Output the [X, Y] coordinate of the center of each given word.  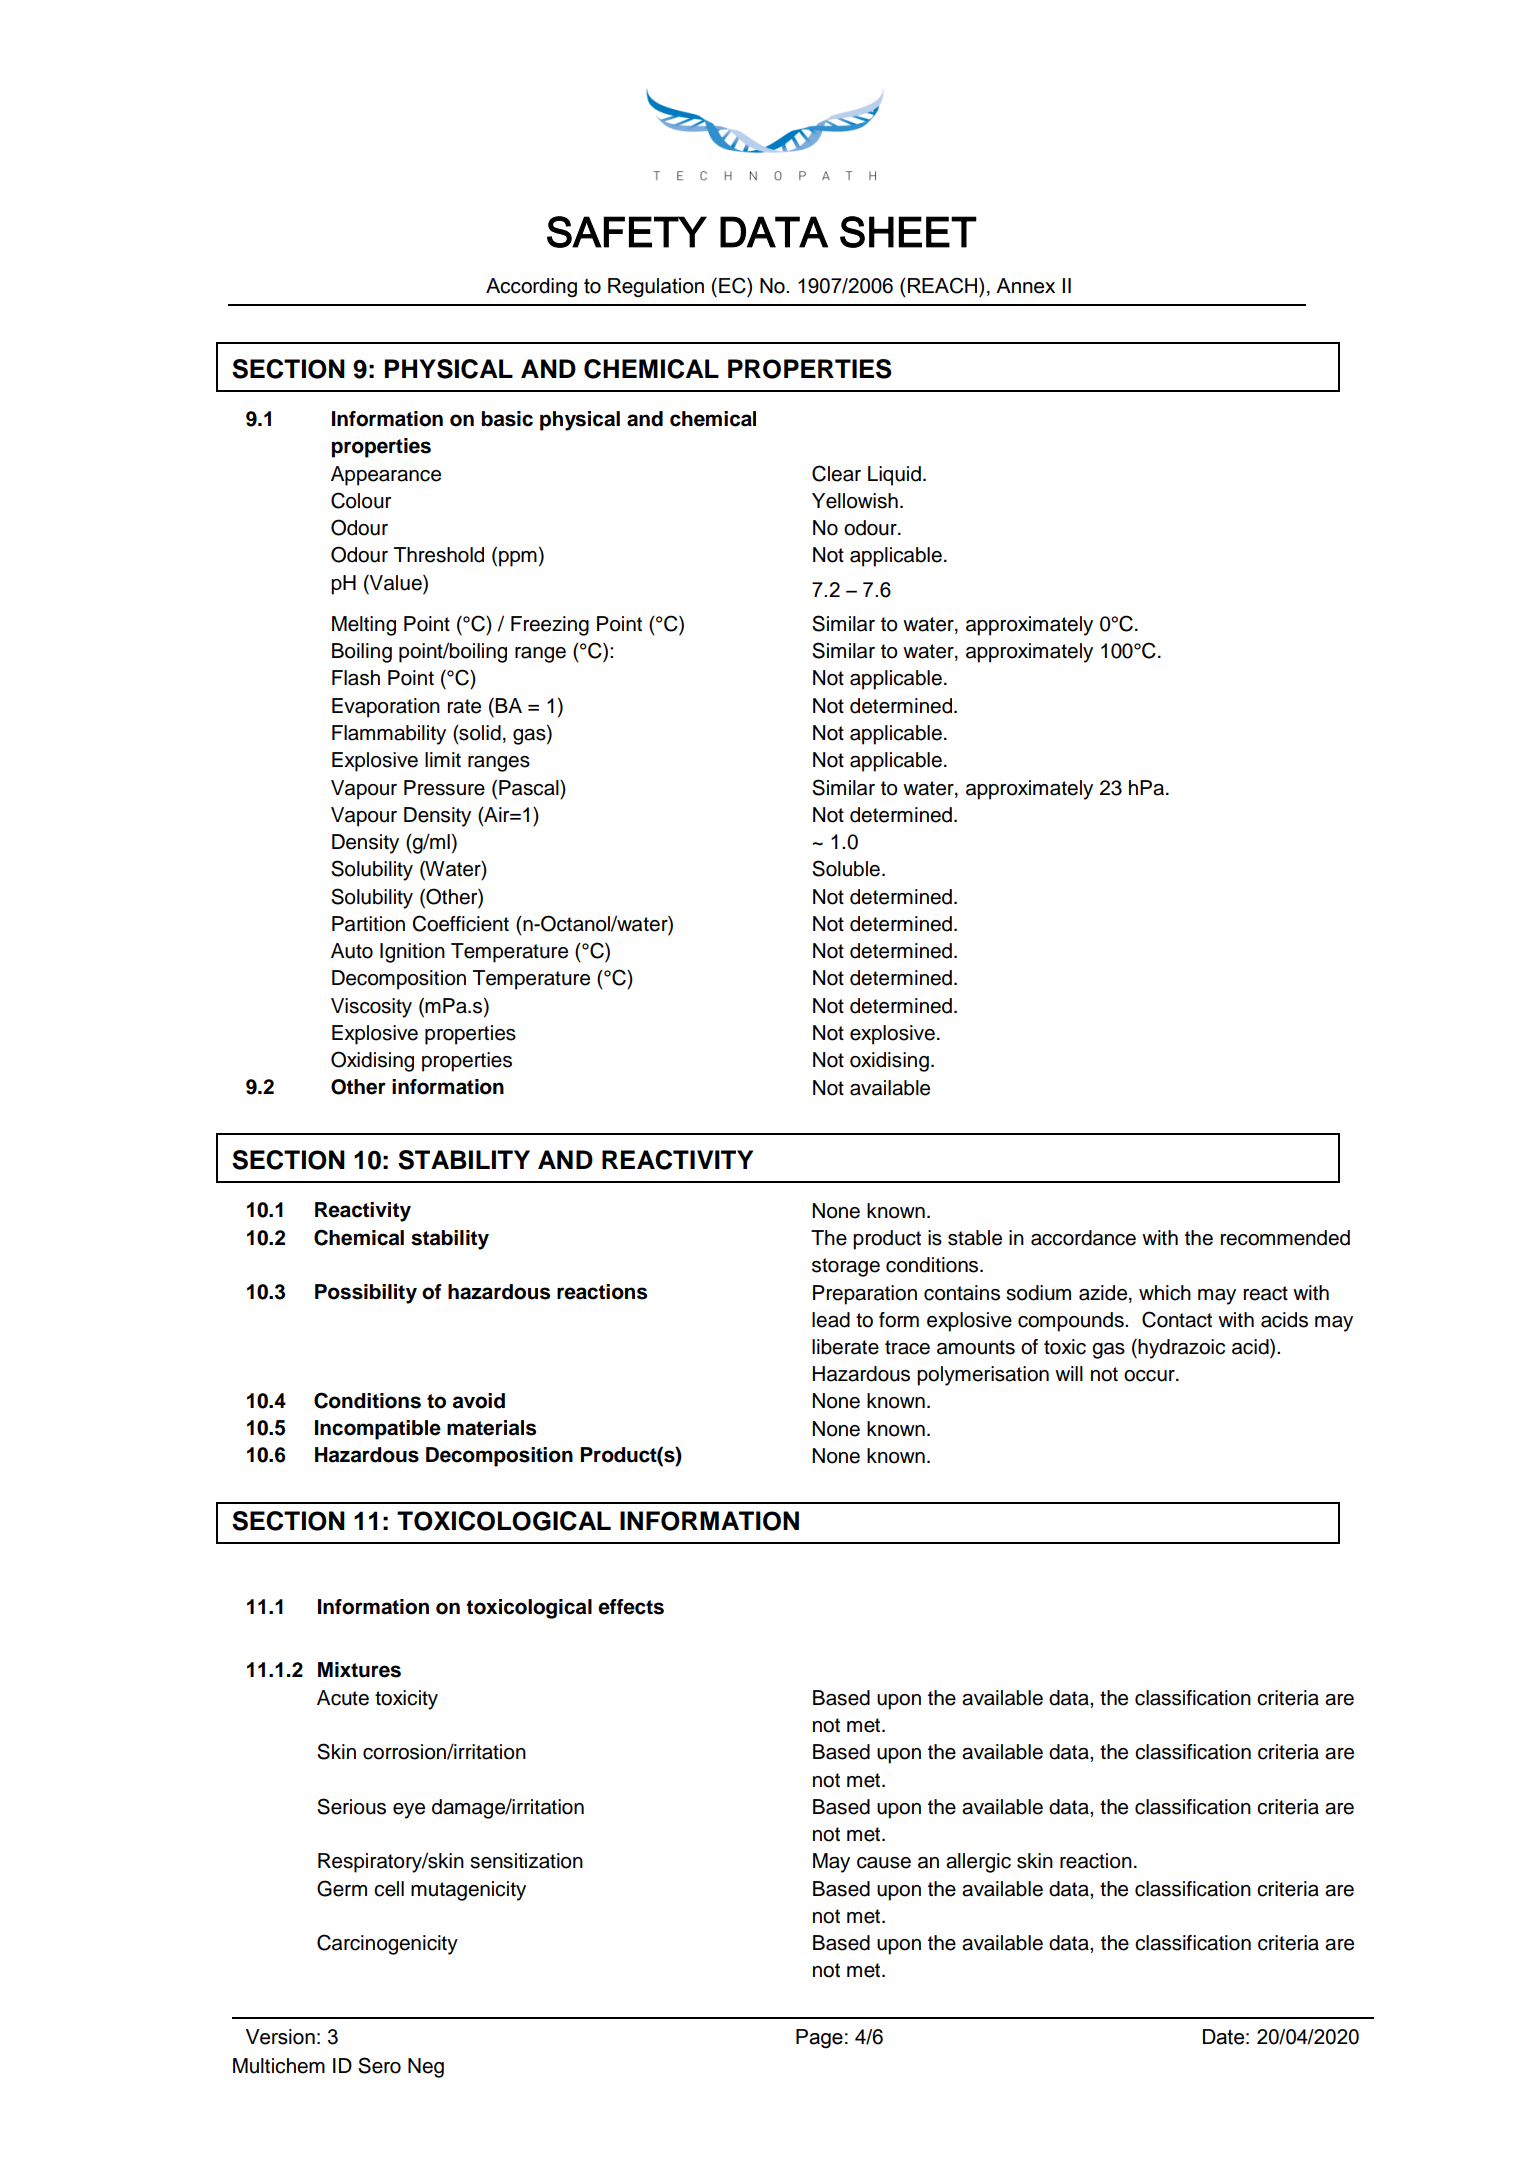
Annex [1025, 286]
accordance [1083, 1238]
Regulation [656, 288]
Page [819, 2039]
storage [846, 1267]
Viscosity [371, 1008]
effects [631, 1607]
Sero [379, 2065]
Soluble [846, 868]
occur [1150, 1376]
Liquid [894, 476]
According [531, 288]
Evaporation [386, 708]
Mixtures [359, 1670]
